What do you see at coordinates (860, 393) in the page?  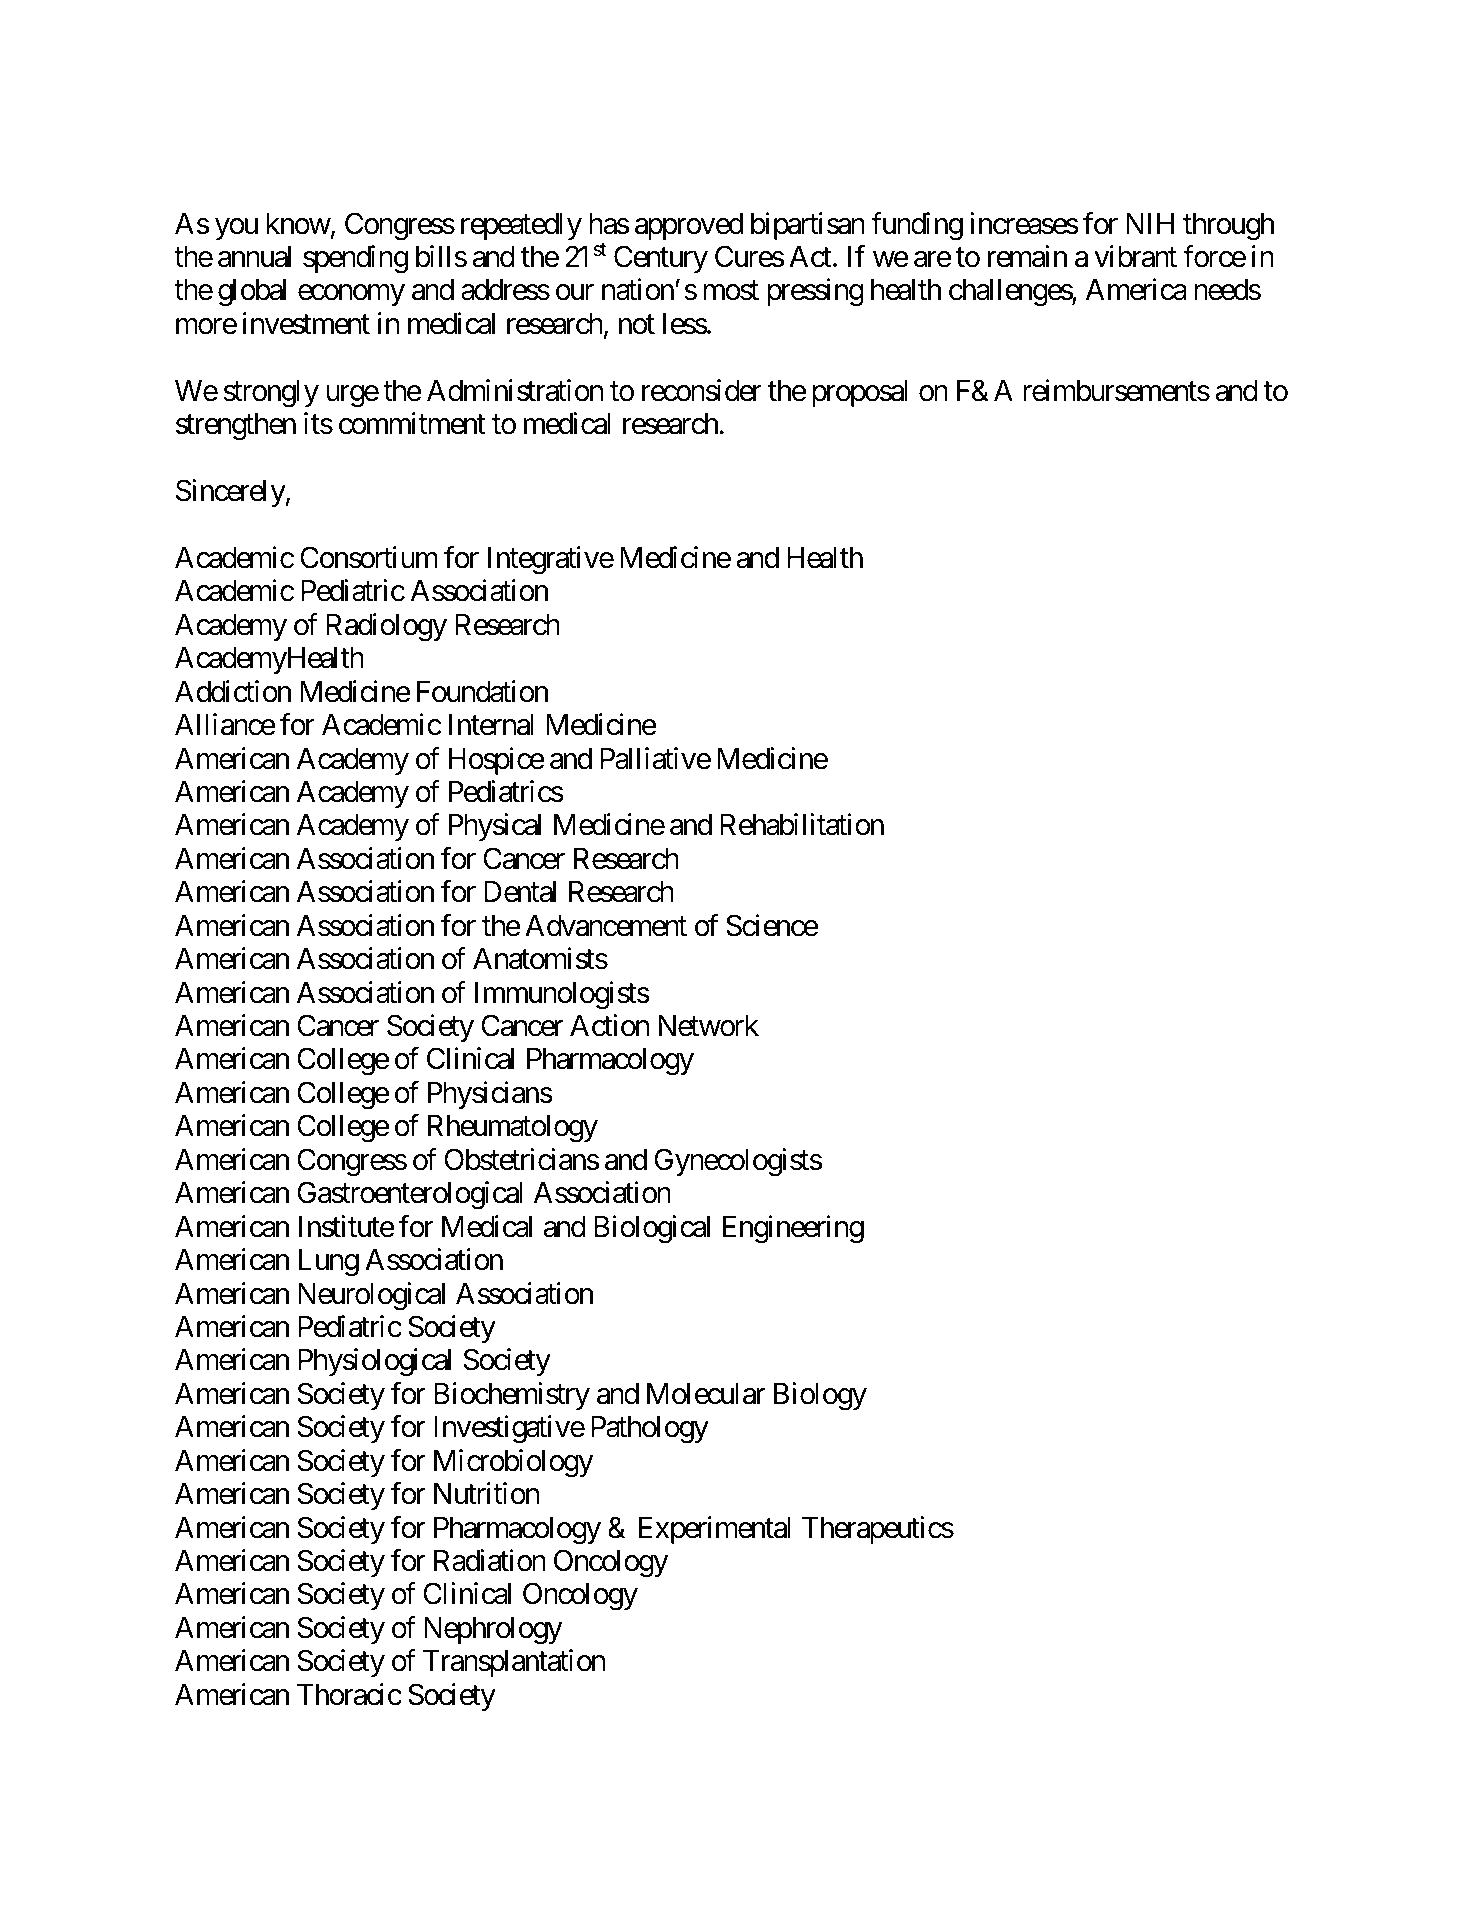 I see `proposal` at bounding box center [860, 393].
